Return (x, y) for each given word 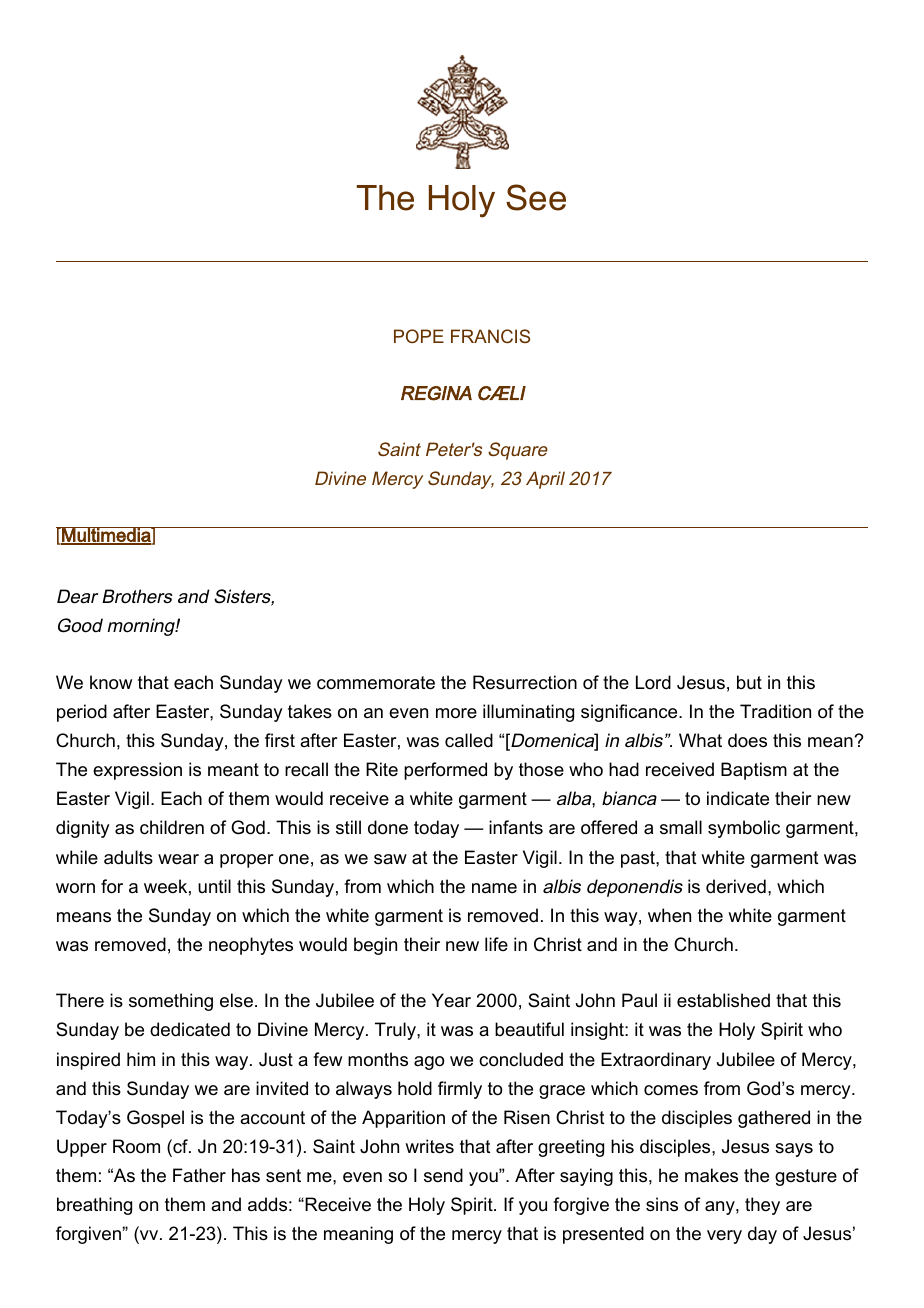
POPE (419, 336)
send (443, 1175)
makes (711, 1175)
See (536, 197)
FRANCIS (490, 336)
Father (199, 1175)
